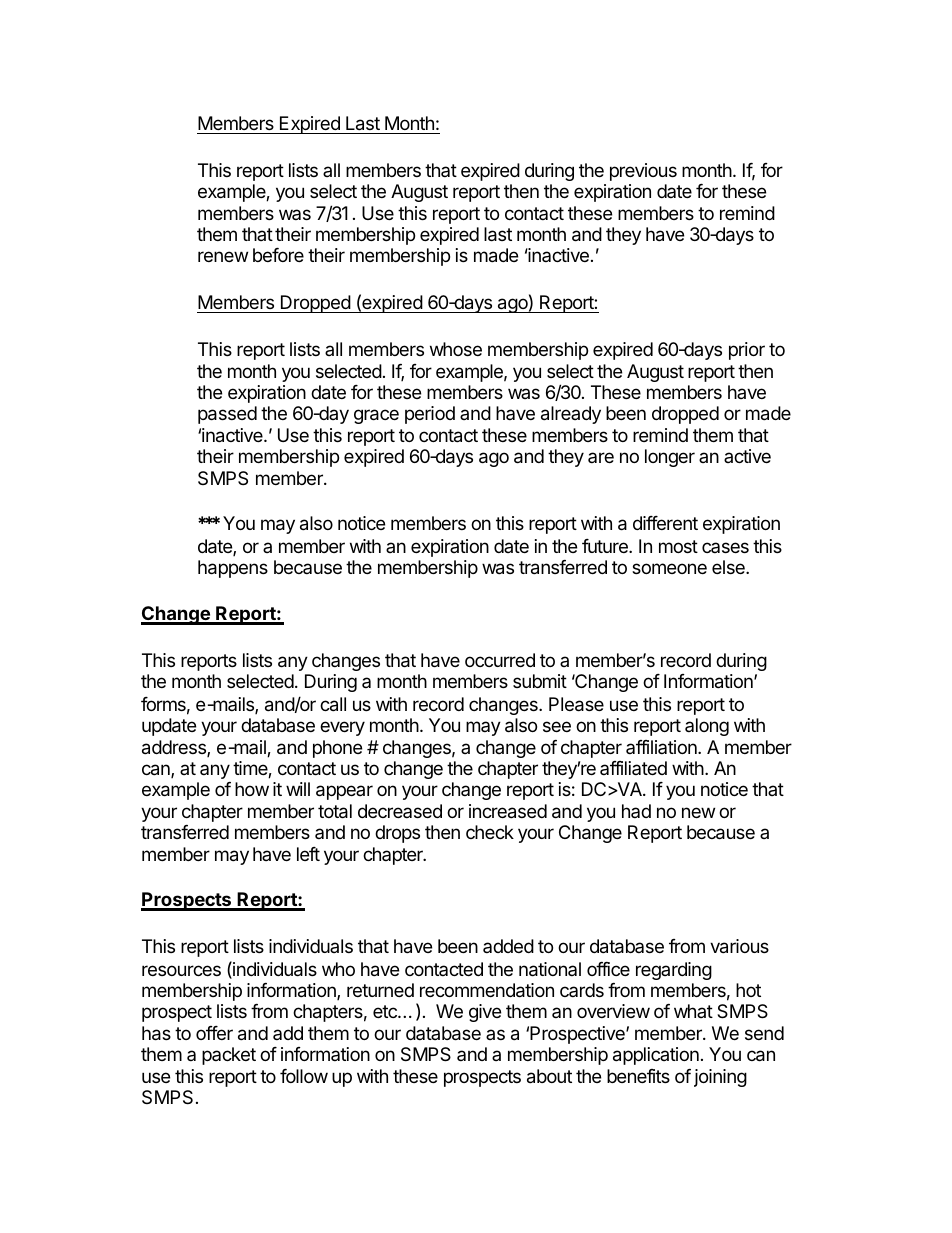 The width and height of the screenshot is (952, 1233). What do you see at coordinates (500, 660) in the screenshot?
I see `occurred` at bounding box center [500, 660].
